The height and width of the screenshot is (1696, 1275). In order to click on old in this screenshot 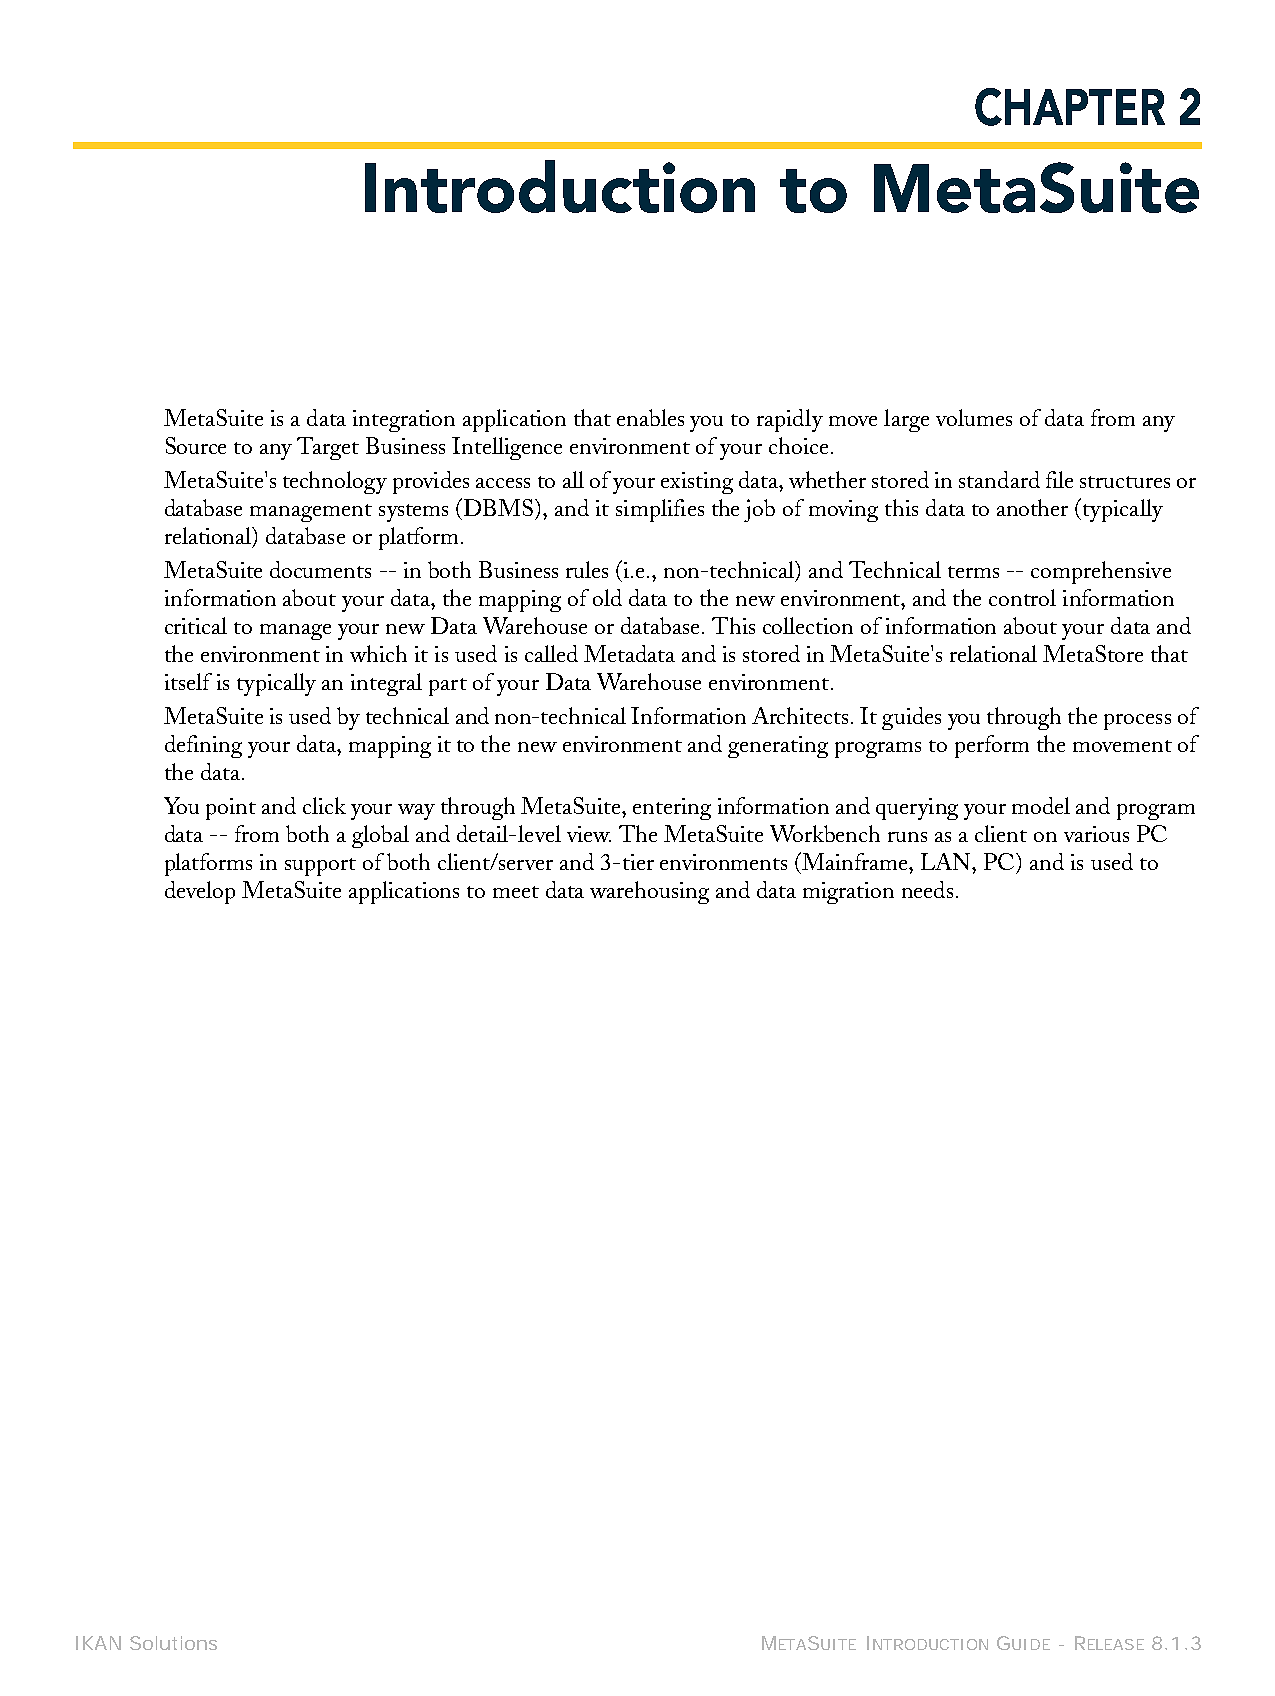, I will do `click(607, 597)`.
